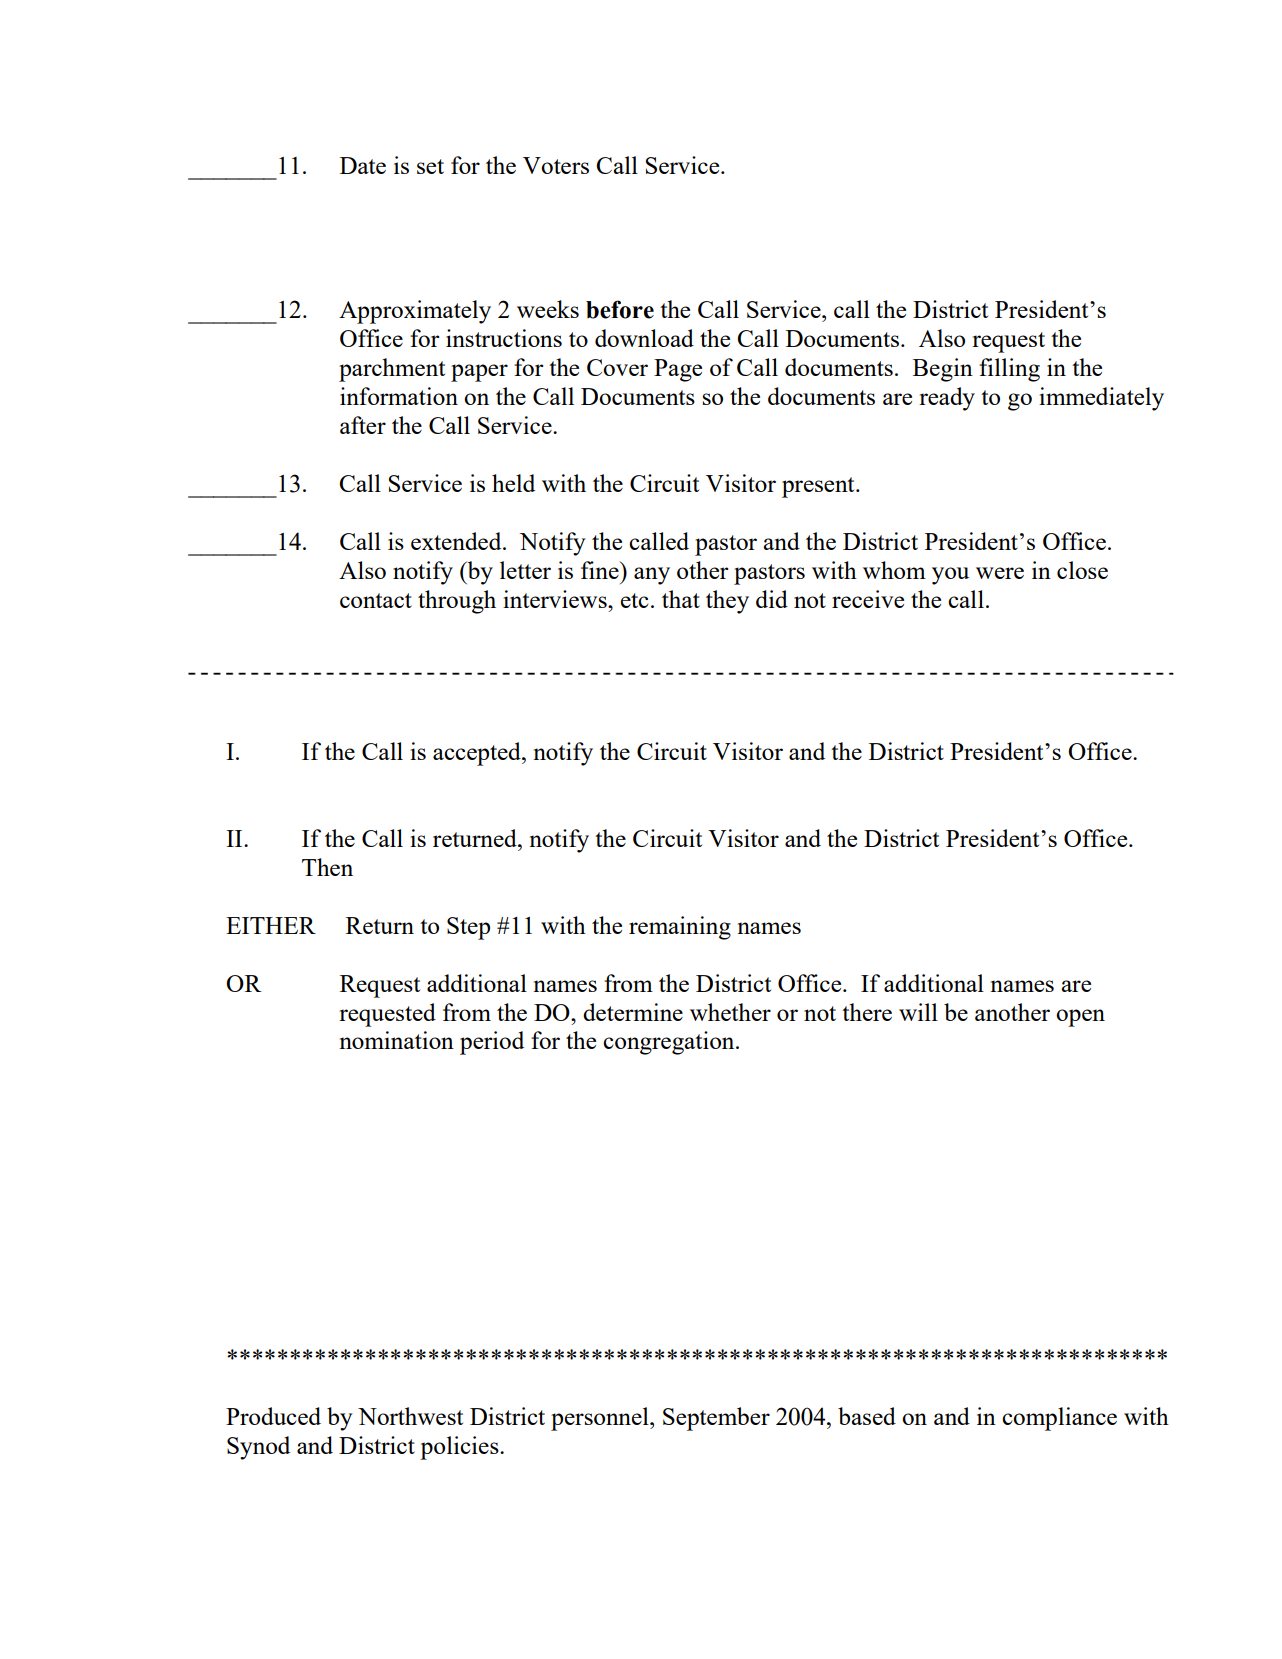 The height and width of the image is (1659, 1282). Describe the element at coordinates (363, 165) in the image. I see `Date` at that location.
